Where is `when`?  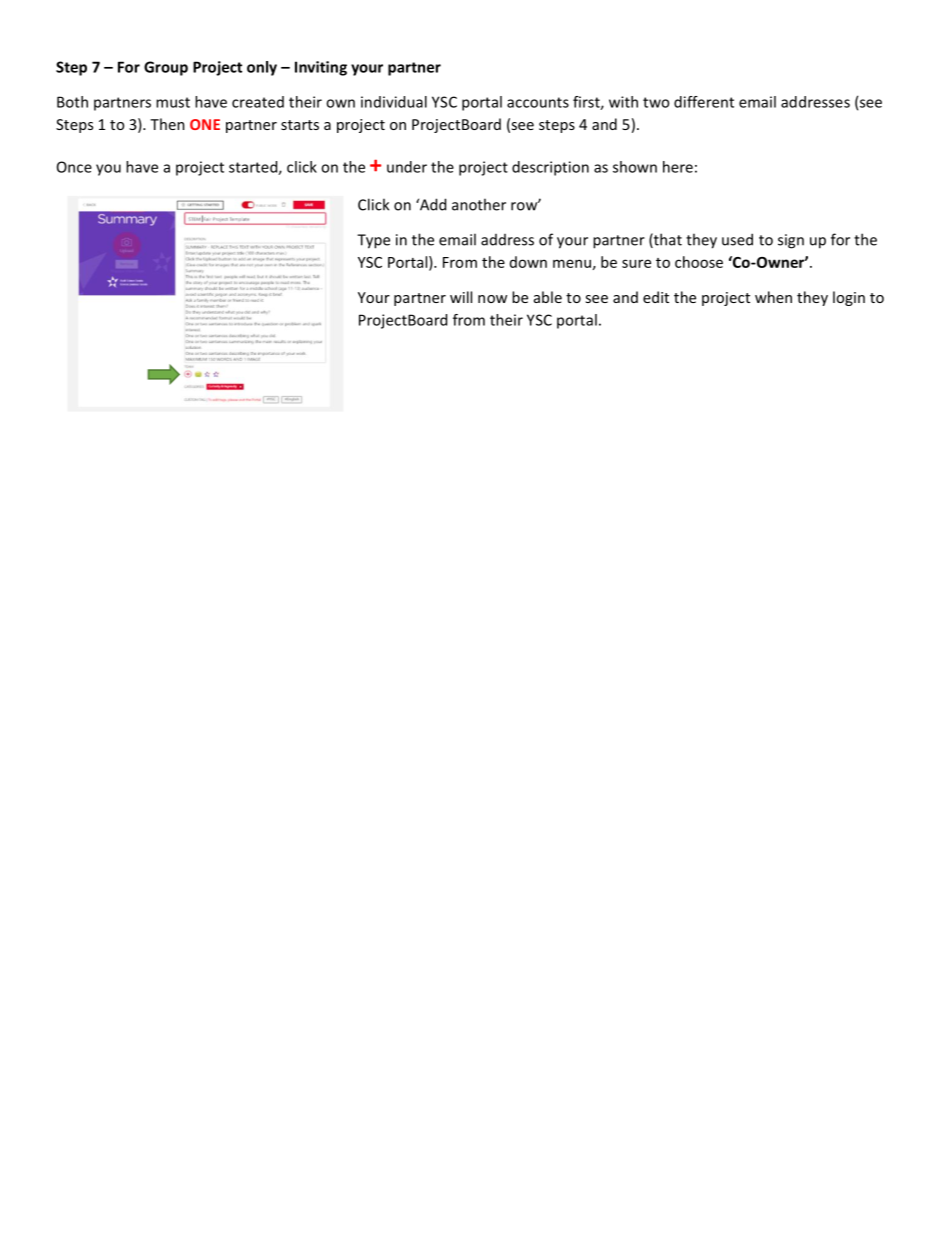
when is located at coordinates (773, 297).
